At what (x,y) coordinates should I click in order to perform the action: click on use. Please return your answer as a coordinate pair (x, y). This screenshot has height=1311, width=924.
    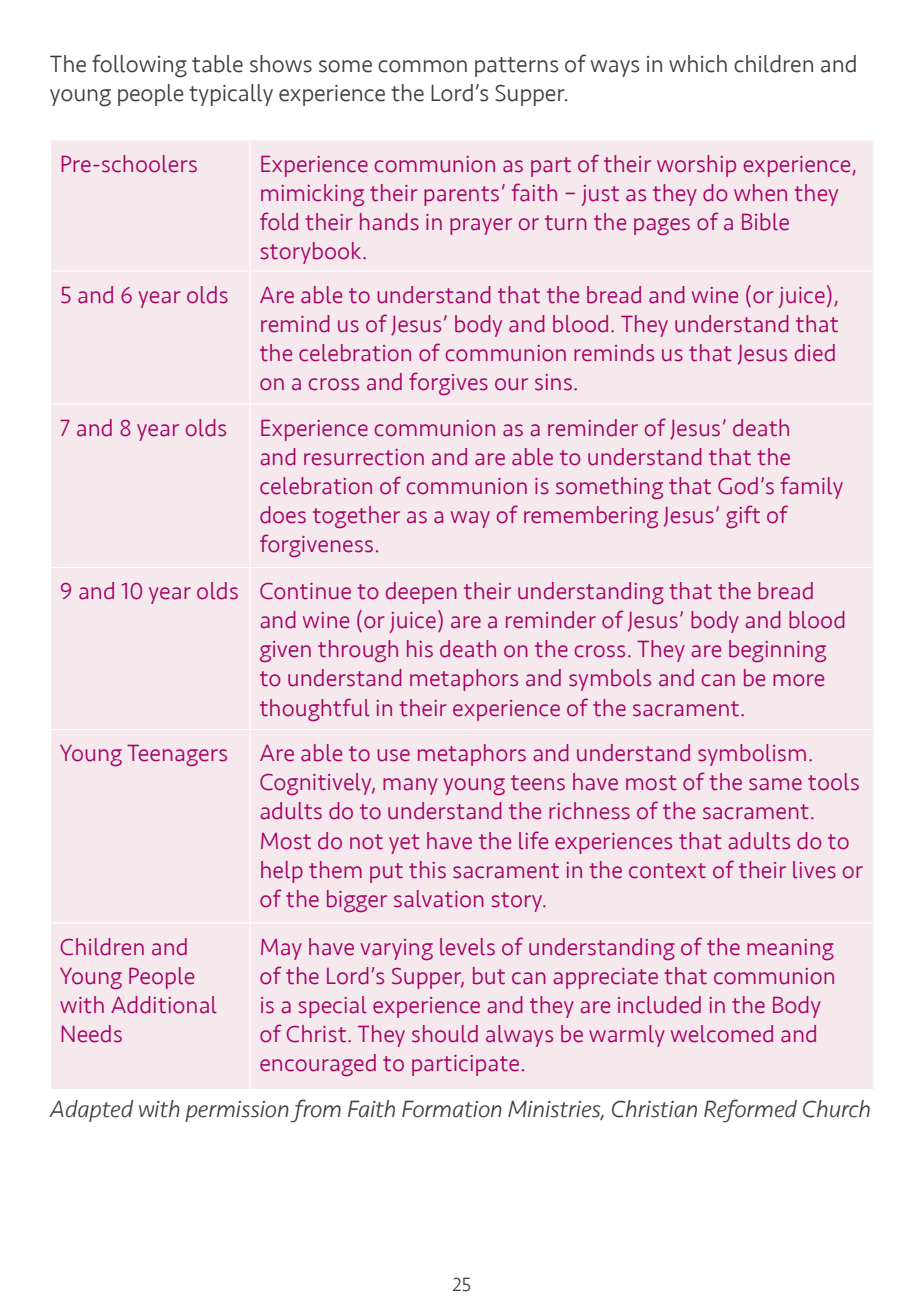
    Looking at the image, I should click on (393, 755).
